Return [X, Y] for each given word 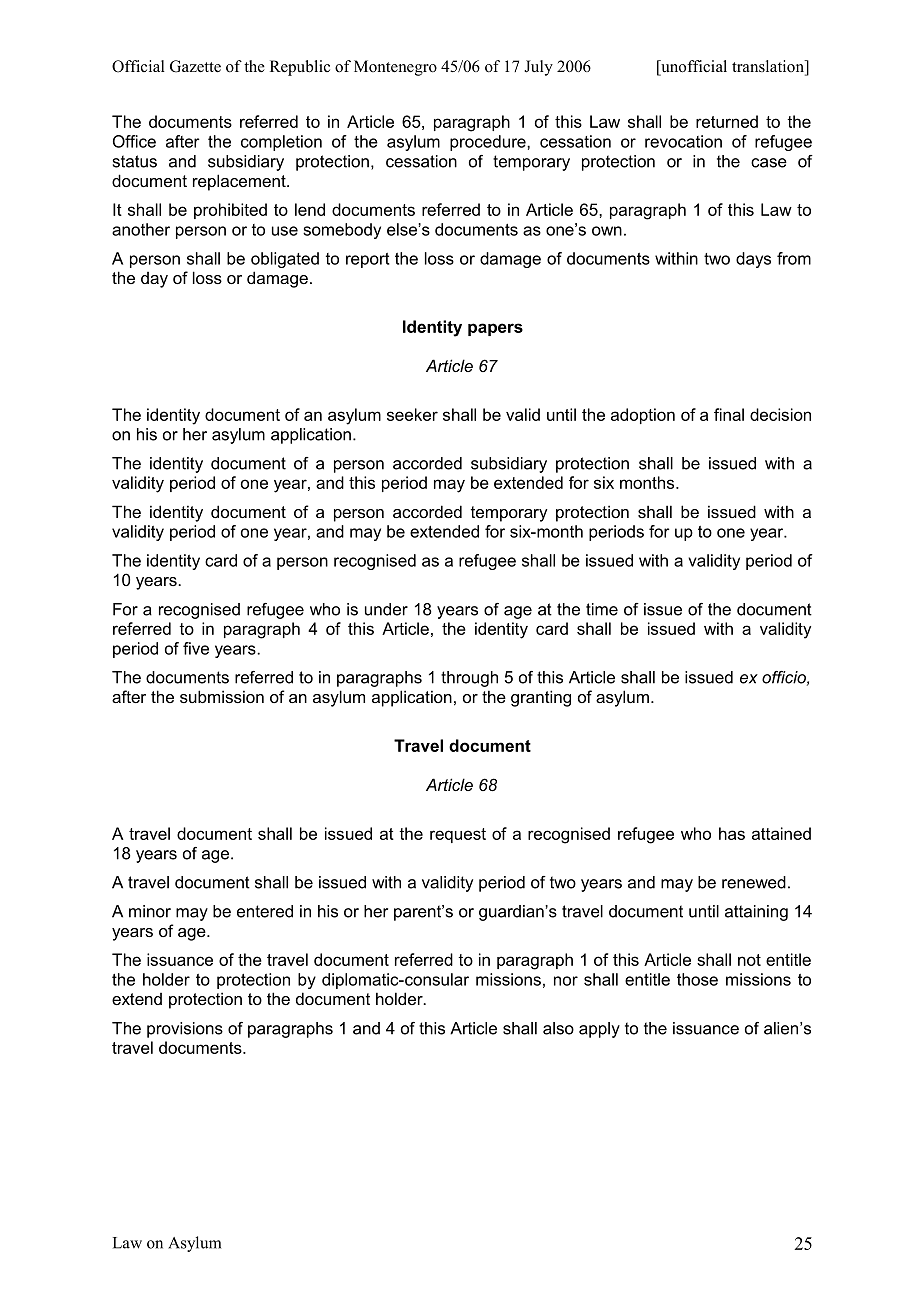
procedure [489, 143]
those [697, 979]
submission [222, 696]
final [729, 414]
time [602, 609]
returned [727, 121]
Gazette [195, 66]
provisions [185, 1030]
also [558, 1028]
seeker [412, 414]
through [469, 679]
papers [495, 329]
